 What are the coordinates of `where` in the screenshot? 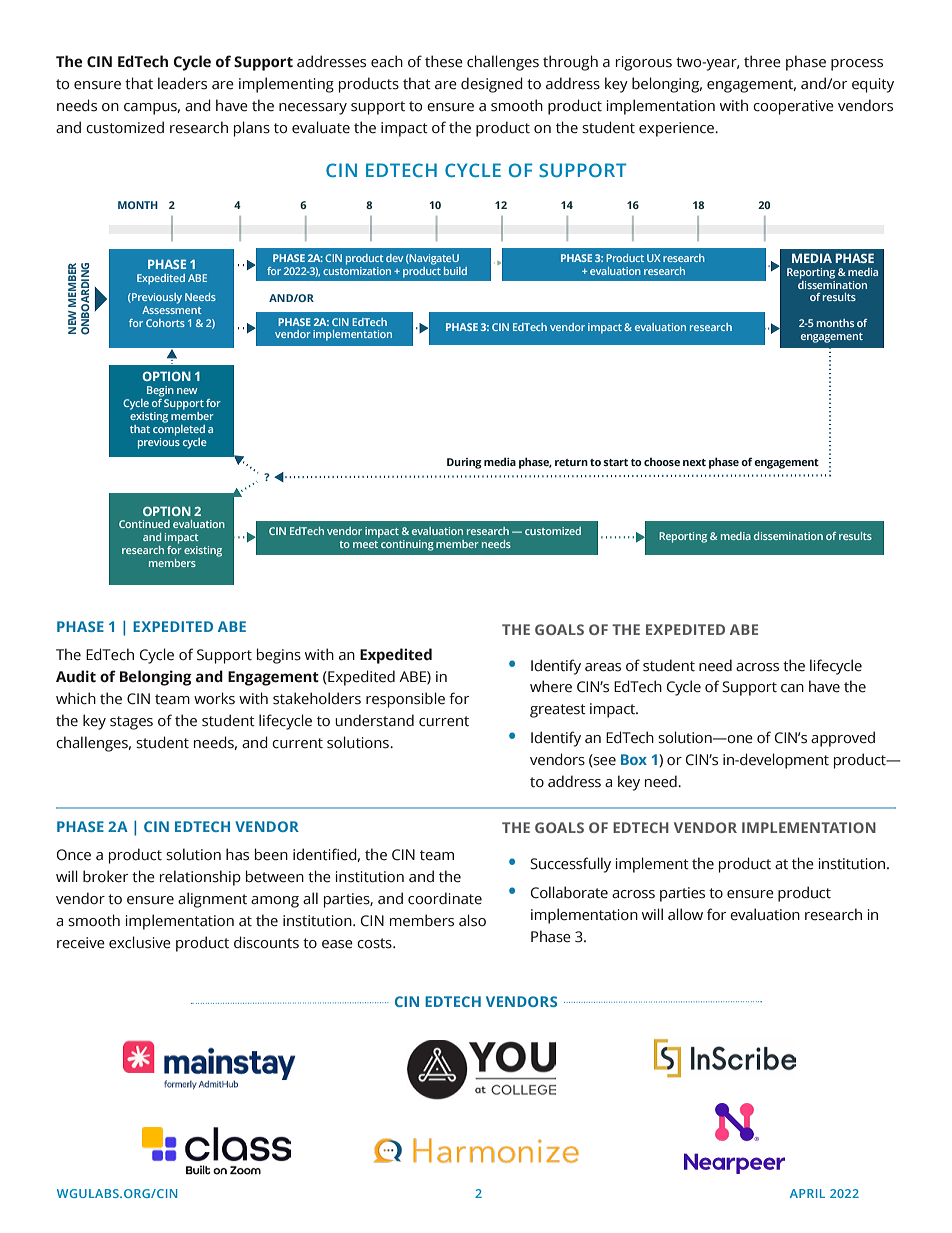 It's located at (551, 686).
